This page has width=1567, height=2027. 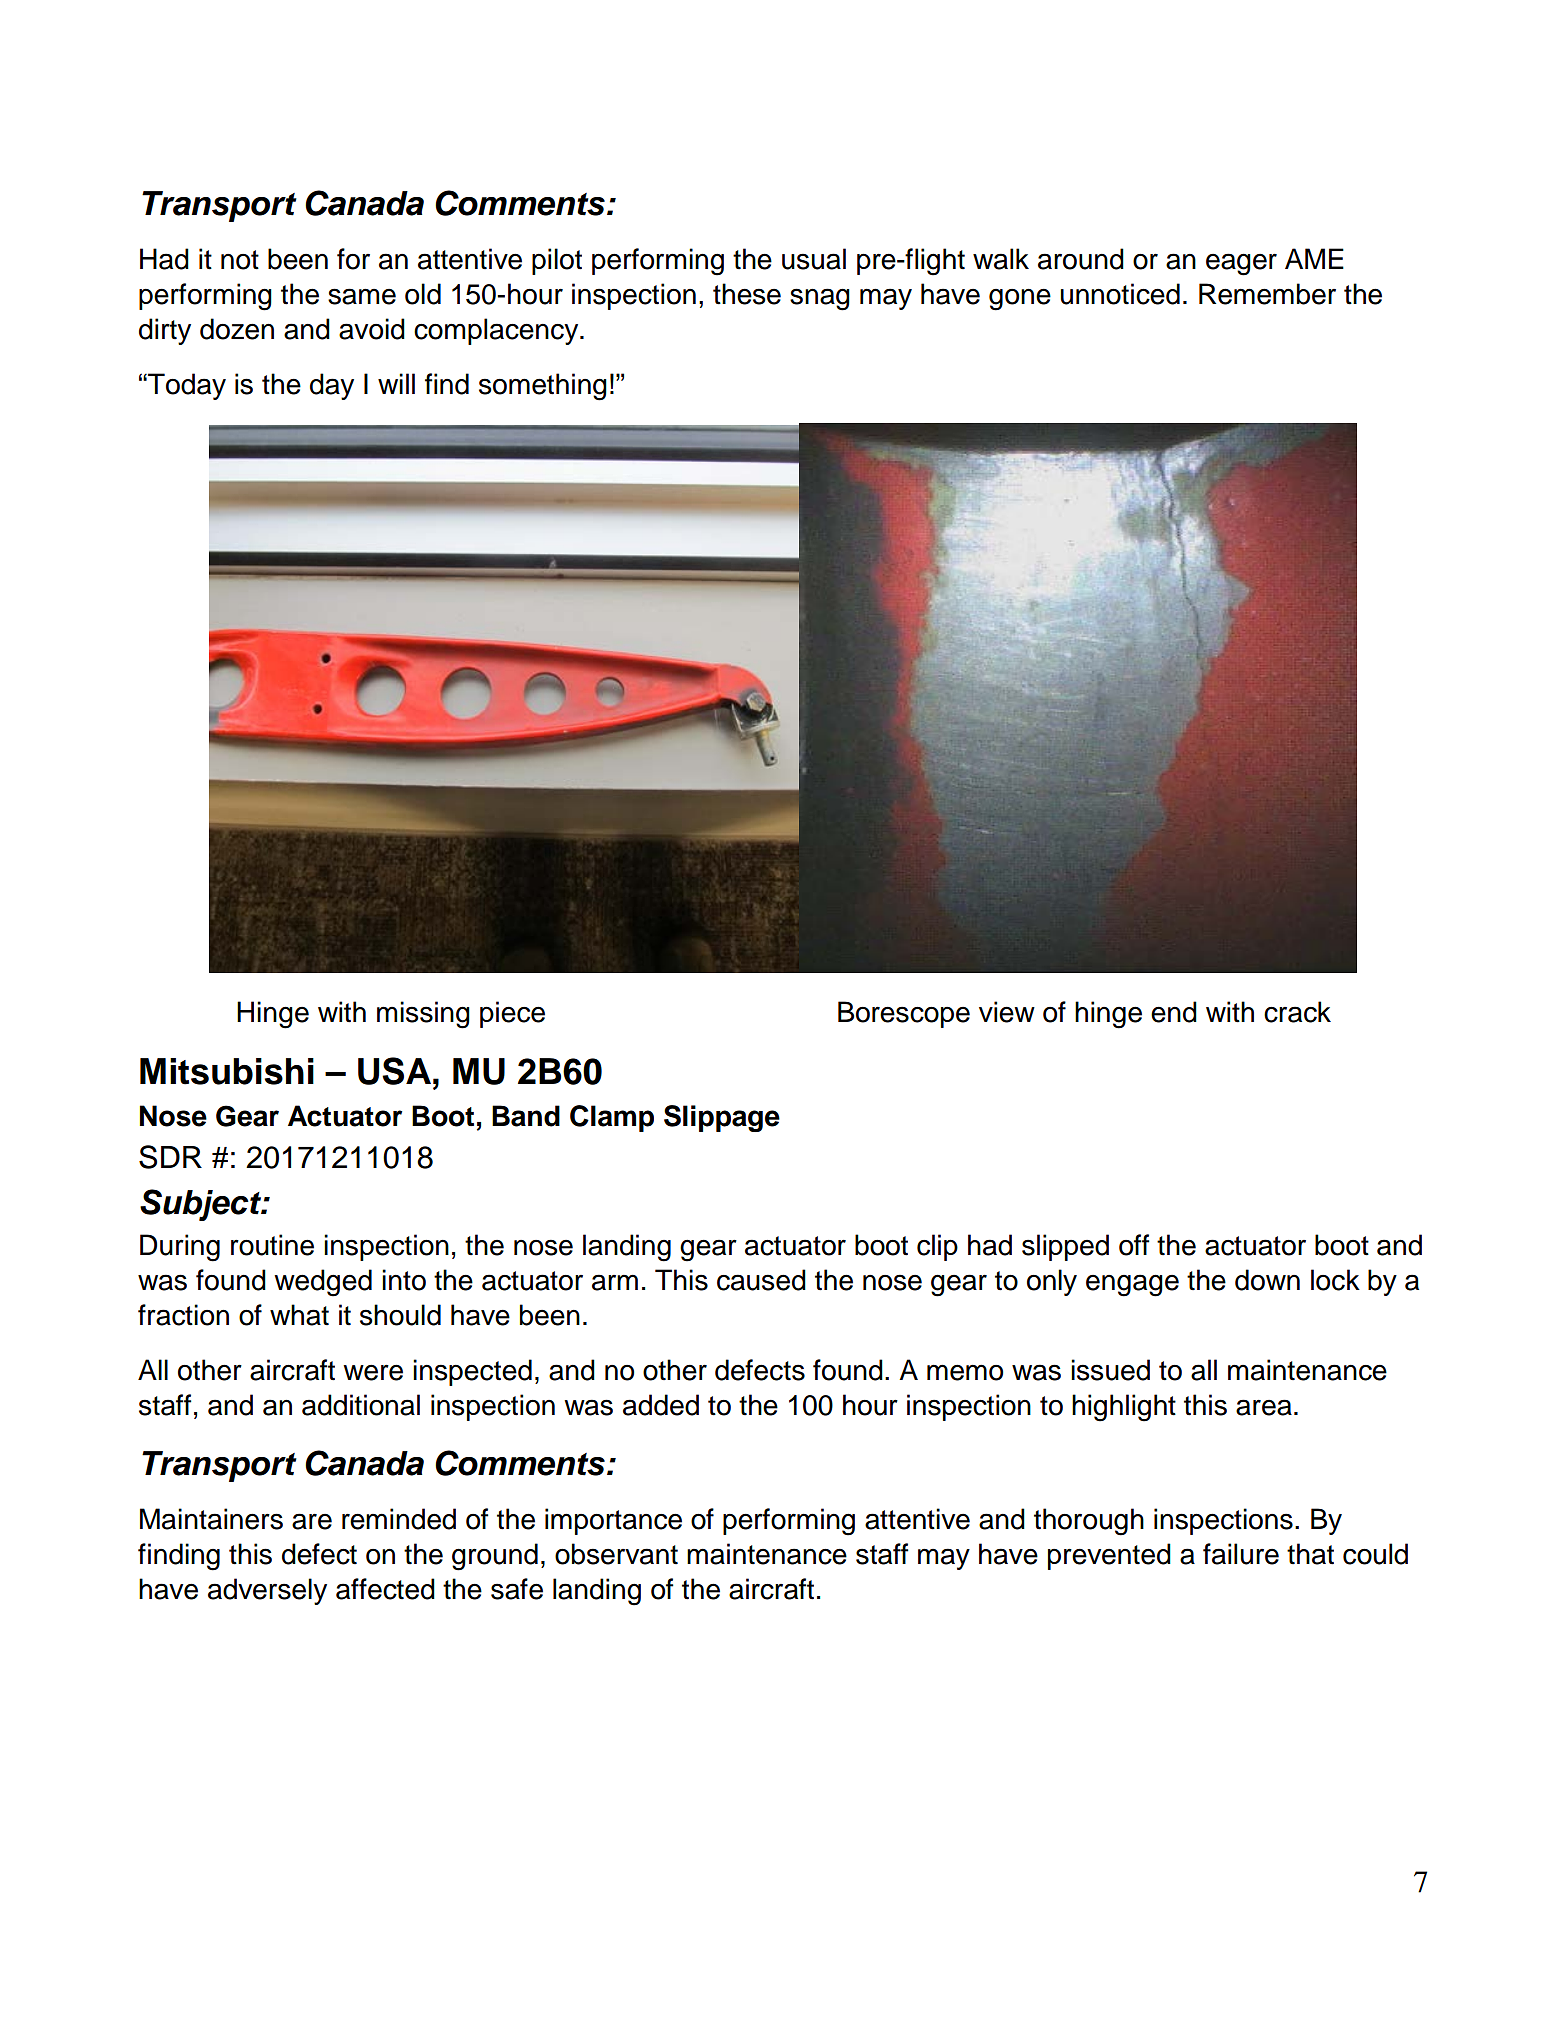 What do you see at coordinates (722, 1118) in the page?
I see `Slippage` at bounding box center [722, 1118].
